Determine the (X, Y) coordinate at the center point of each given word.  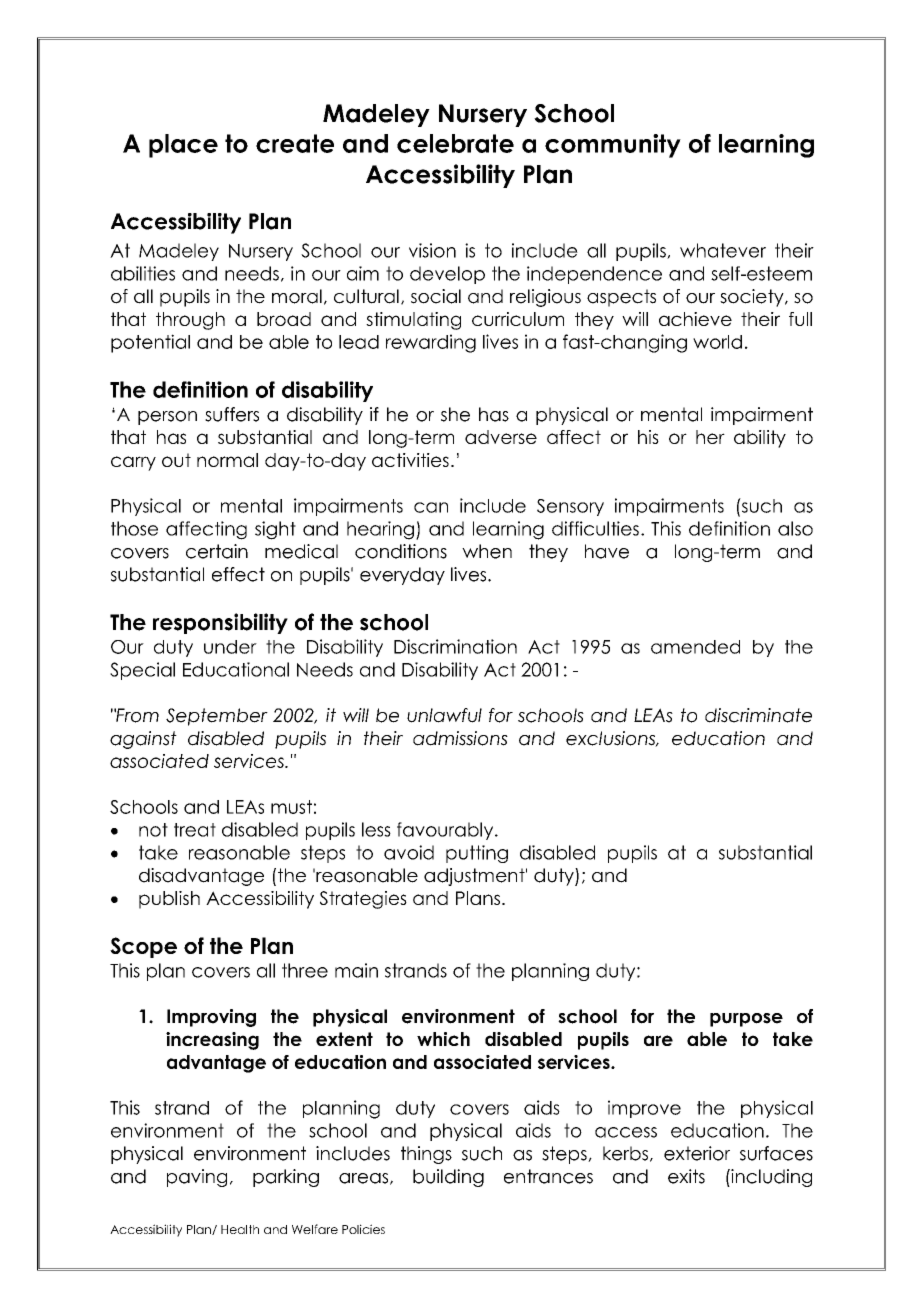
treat (195, 830)
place (183, 146)
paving (197, 1178)
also (795, 528)
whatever (723, 250)
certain (217, 551)
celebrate (455, 143)
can (431, 507)
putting (477, 854)
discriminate (758, 715)
